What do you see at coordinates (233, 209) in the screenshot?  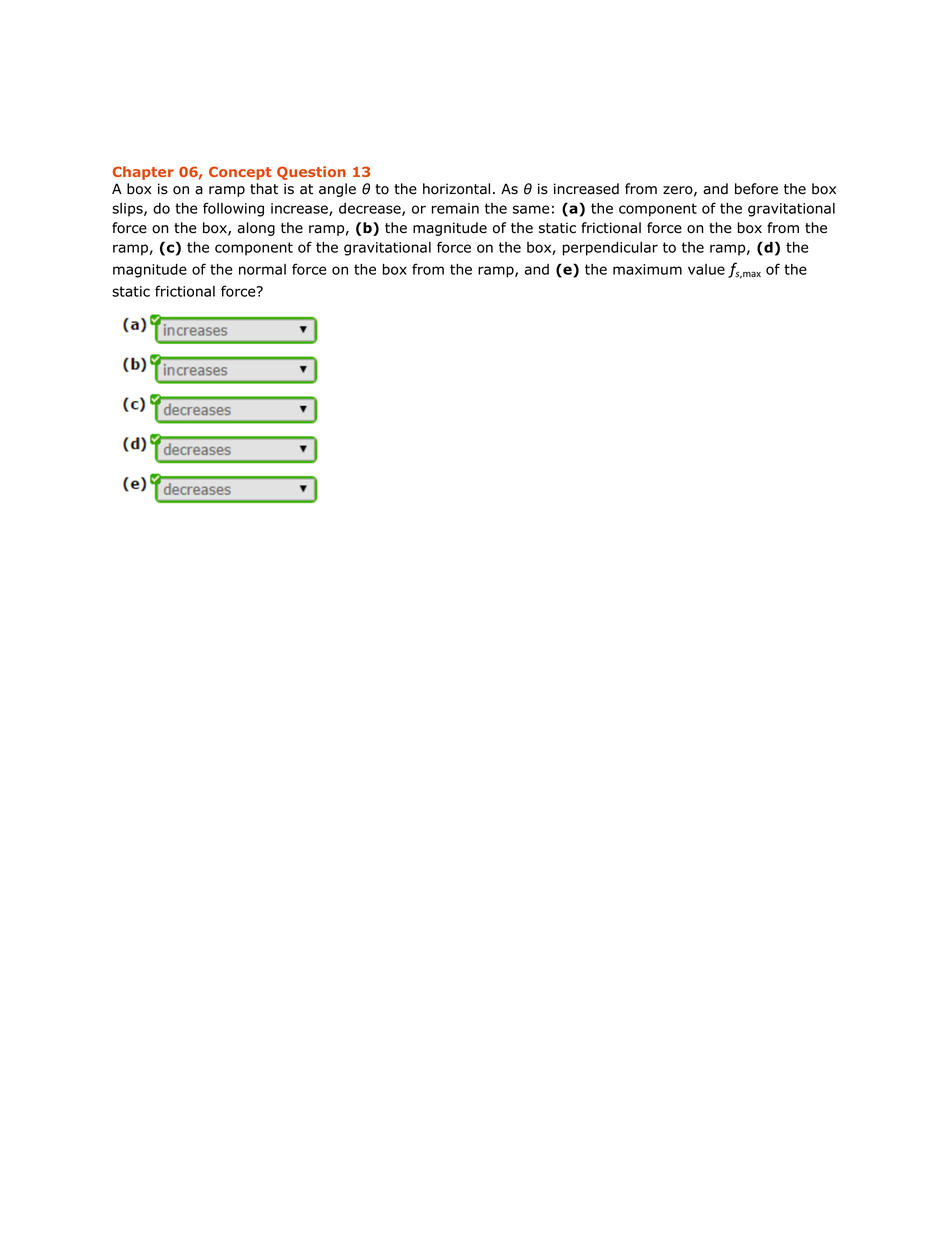 I see `following` at bounding box center [233, 209].
